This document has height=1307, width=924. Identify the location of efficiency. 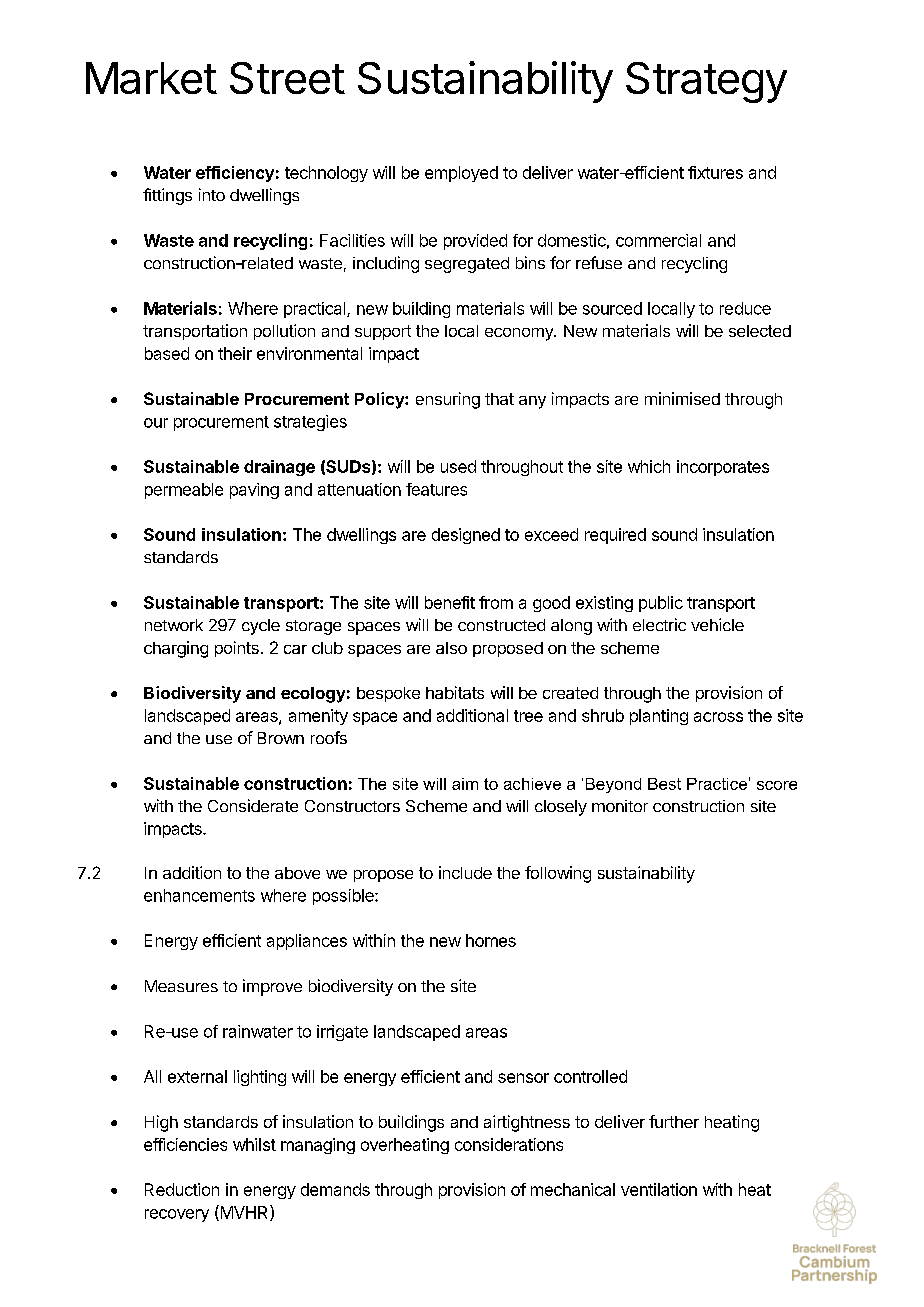
(235, 174).
